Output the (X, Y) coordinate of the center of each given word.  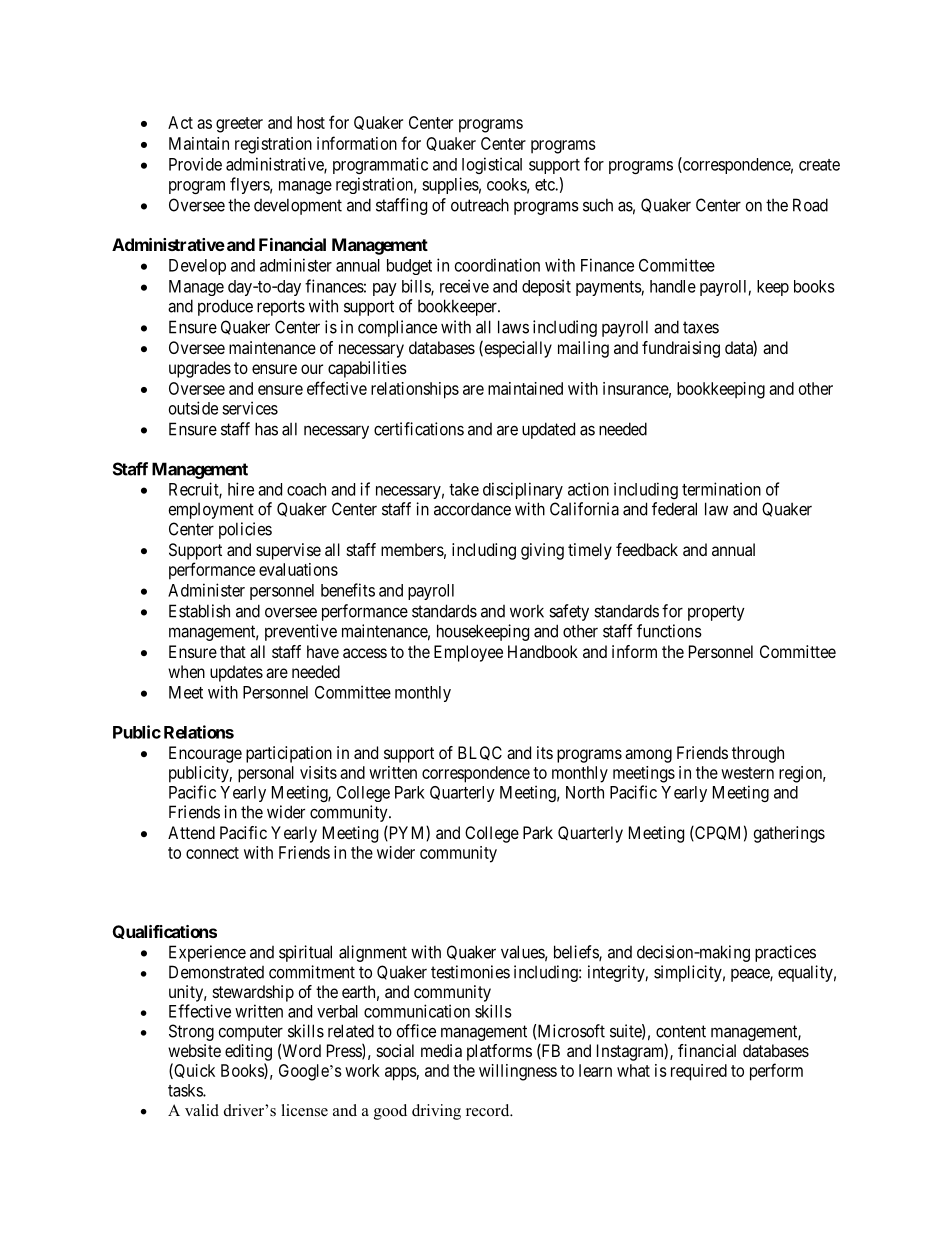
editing (248, 1052)
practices (785, 953)
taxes (701, 327)
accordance (472, 509)
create (819, 165)
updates (236, 673)
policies (245, 530)
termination (721, 489)
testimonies (470, 972)
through (758, 754)
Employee (468, 653)
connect (212, 853)
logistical (492, 165)
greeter (239, 125)
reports (281, 308)
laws (513, 327)
